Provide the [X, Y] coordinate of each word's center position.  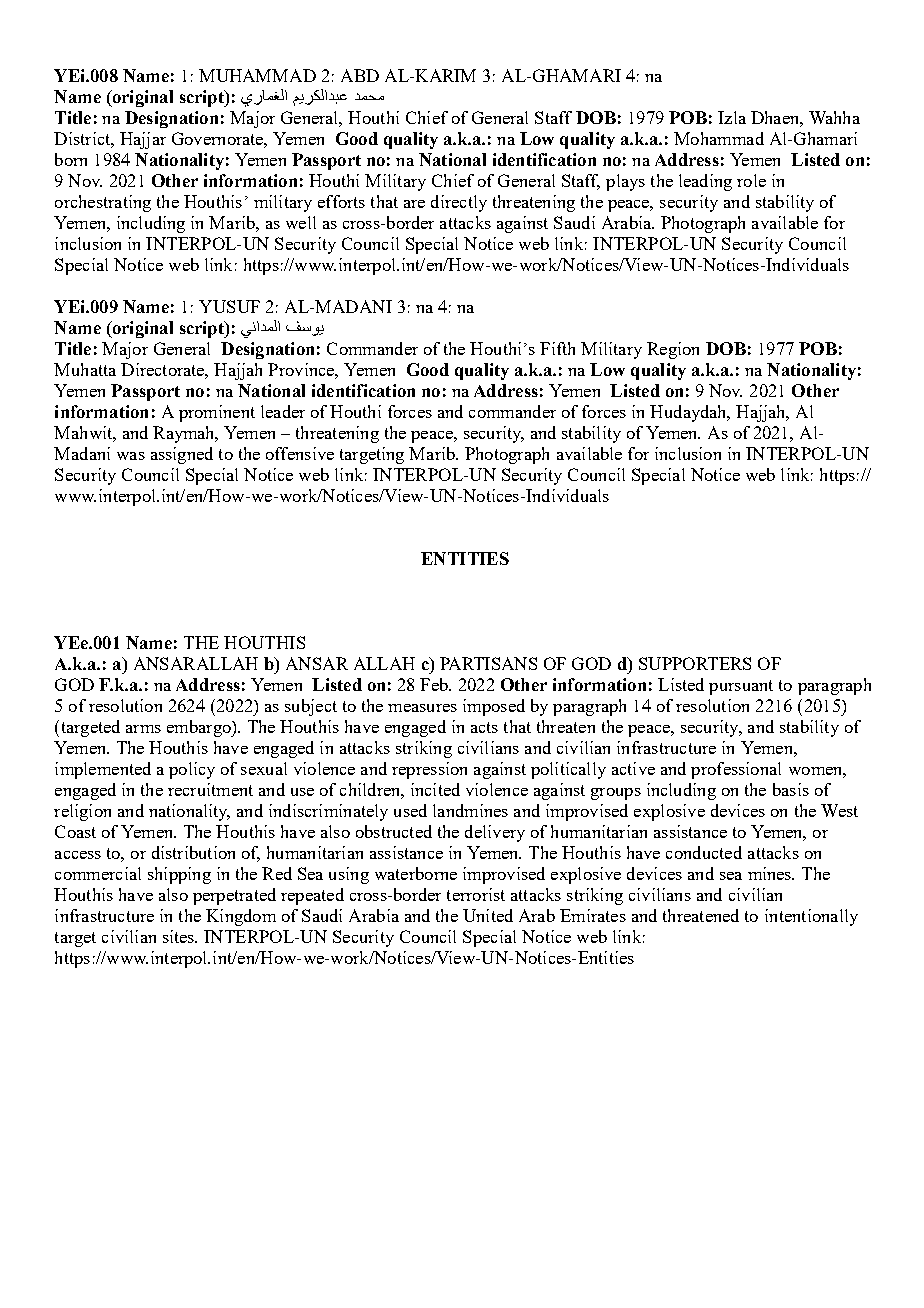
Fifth [557, 348]
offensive [300, 453]
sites [180, 936]
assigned [182, 455]
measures [422, 708]
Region [673, 350]
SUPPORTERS [695, 663]
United [488, 915]
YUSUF [229, 306]
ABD [360, 75]
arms [143, 729]
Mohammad [719, 138]
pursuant [741, 687]
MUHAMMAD [257, 75]
